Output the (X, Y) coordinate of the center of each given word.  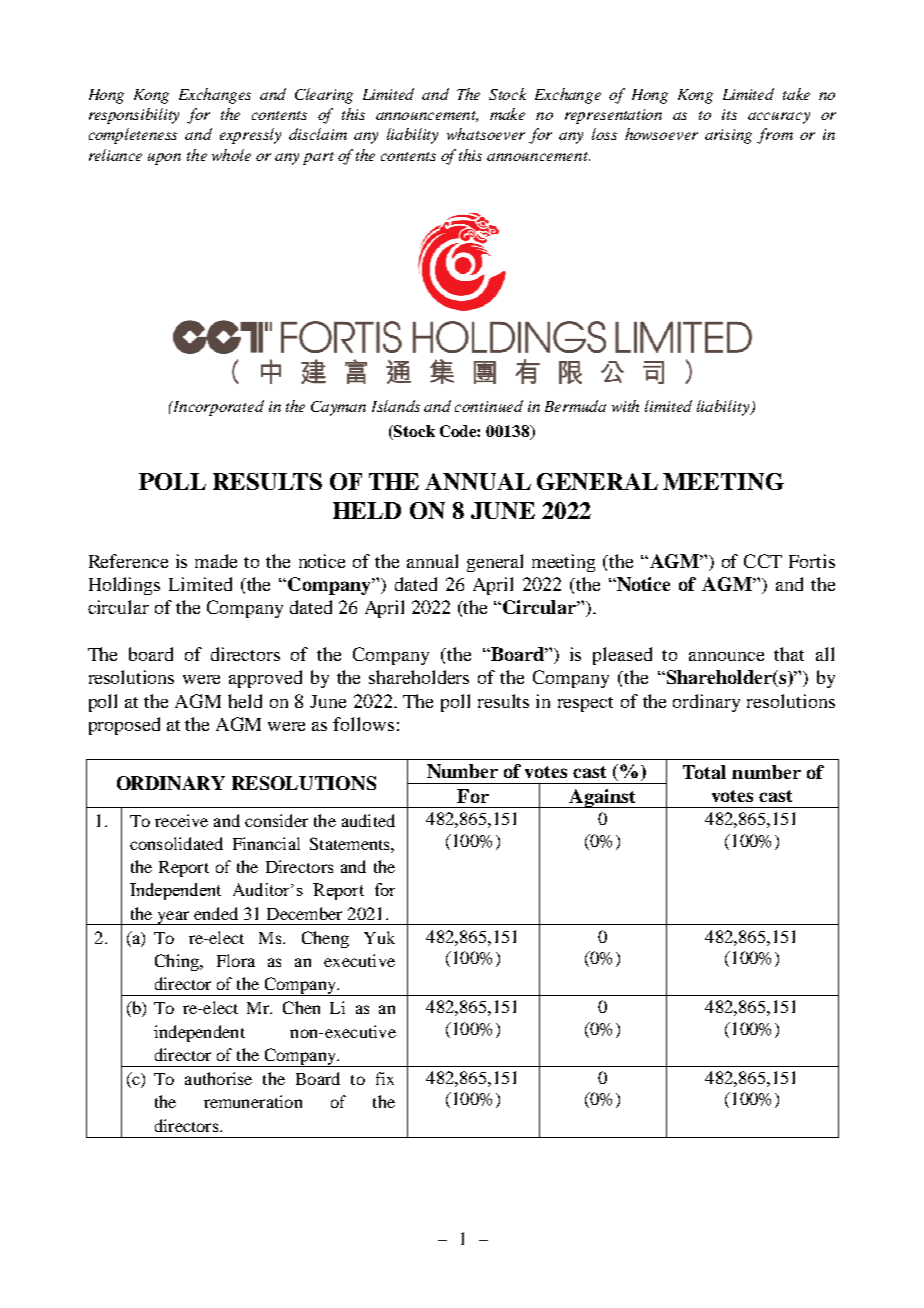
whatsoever (486, 134)
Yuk (379, 937)
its (729, 114)
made (216, 561)
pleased (622, 656)
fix (385, 1078)
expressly (250, 136)
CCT (763, 561)
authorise (218, 1078)
